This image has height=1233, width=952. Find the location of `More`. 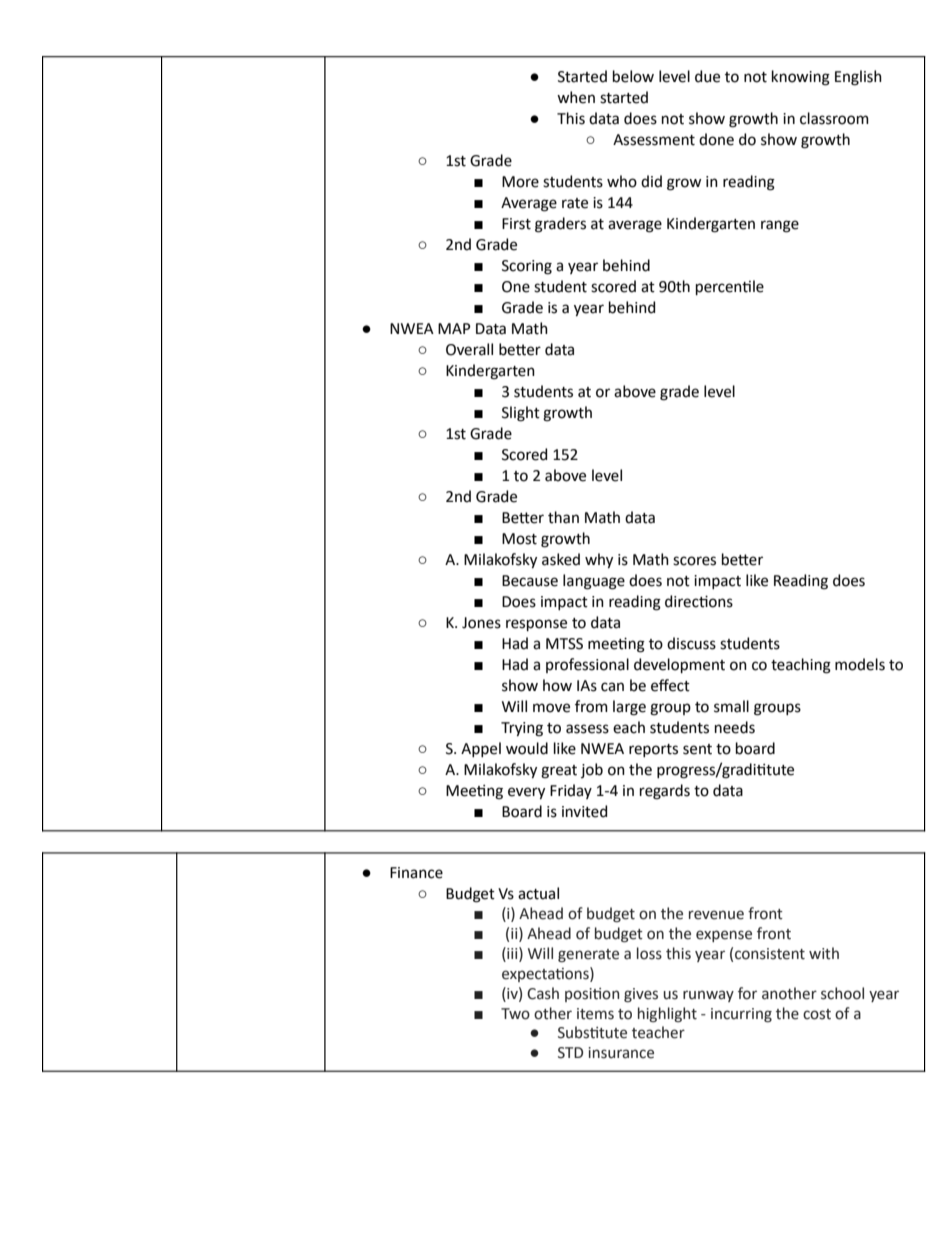

More is located at coordinates (520, 182).
